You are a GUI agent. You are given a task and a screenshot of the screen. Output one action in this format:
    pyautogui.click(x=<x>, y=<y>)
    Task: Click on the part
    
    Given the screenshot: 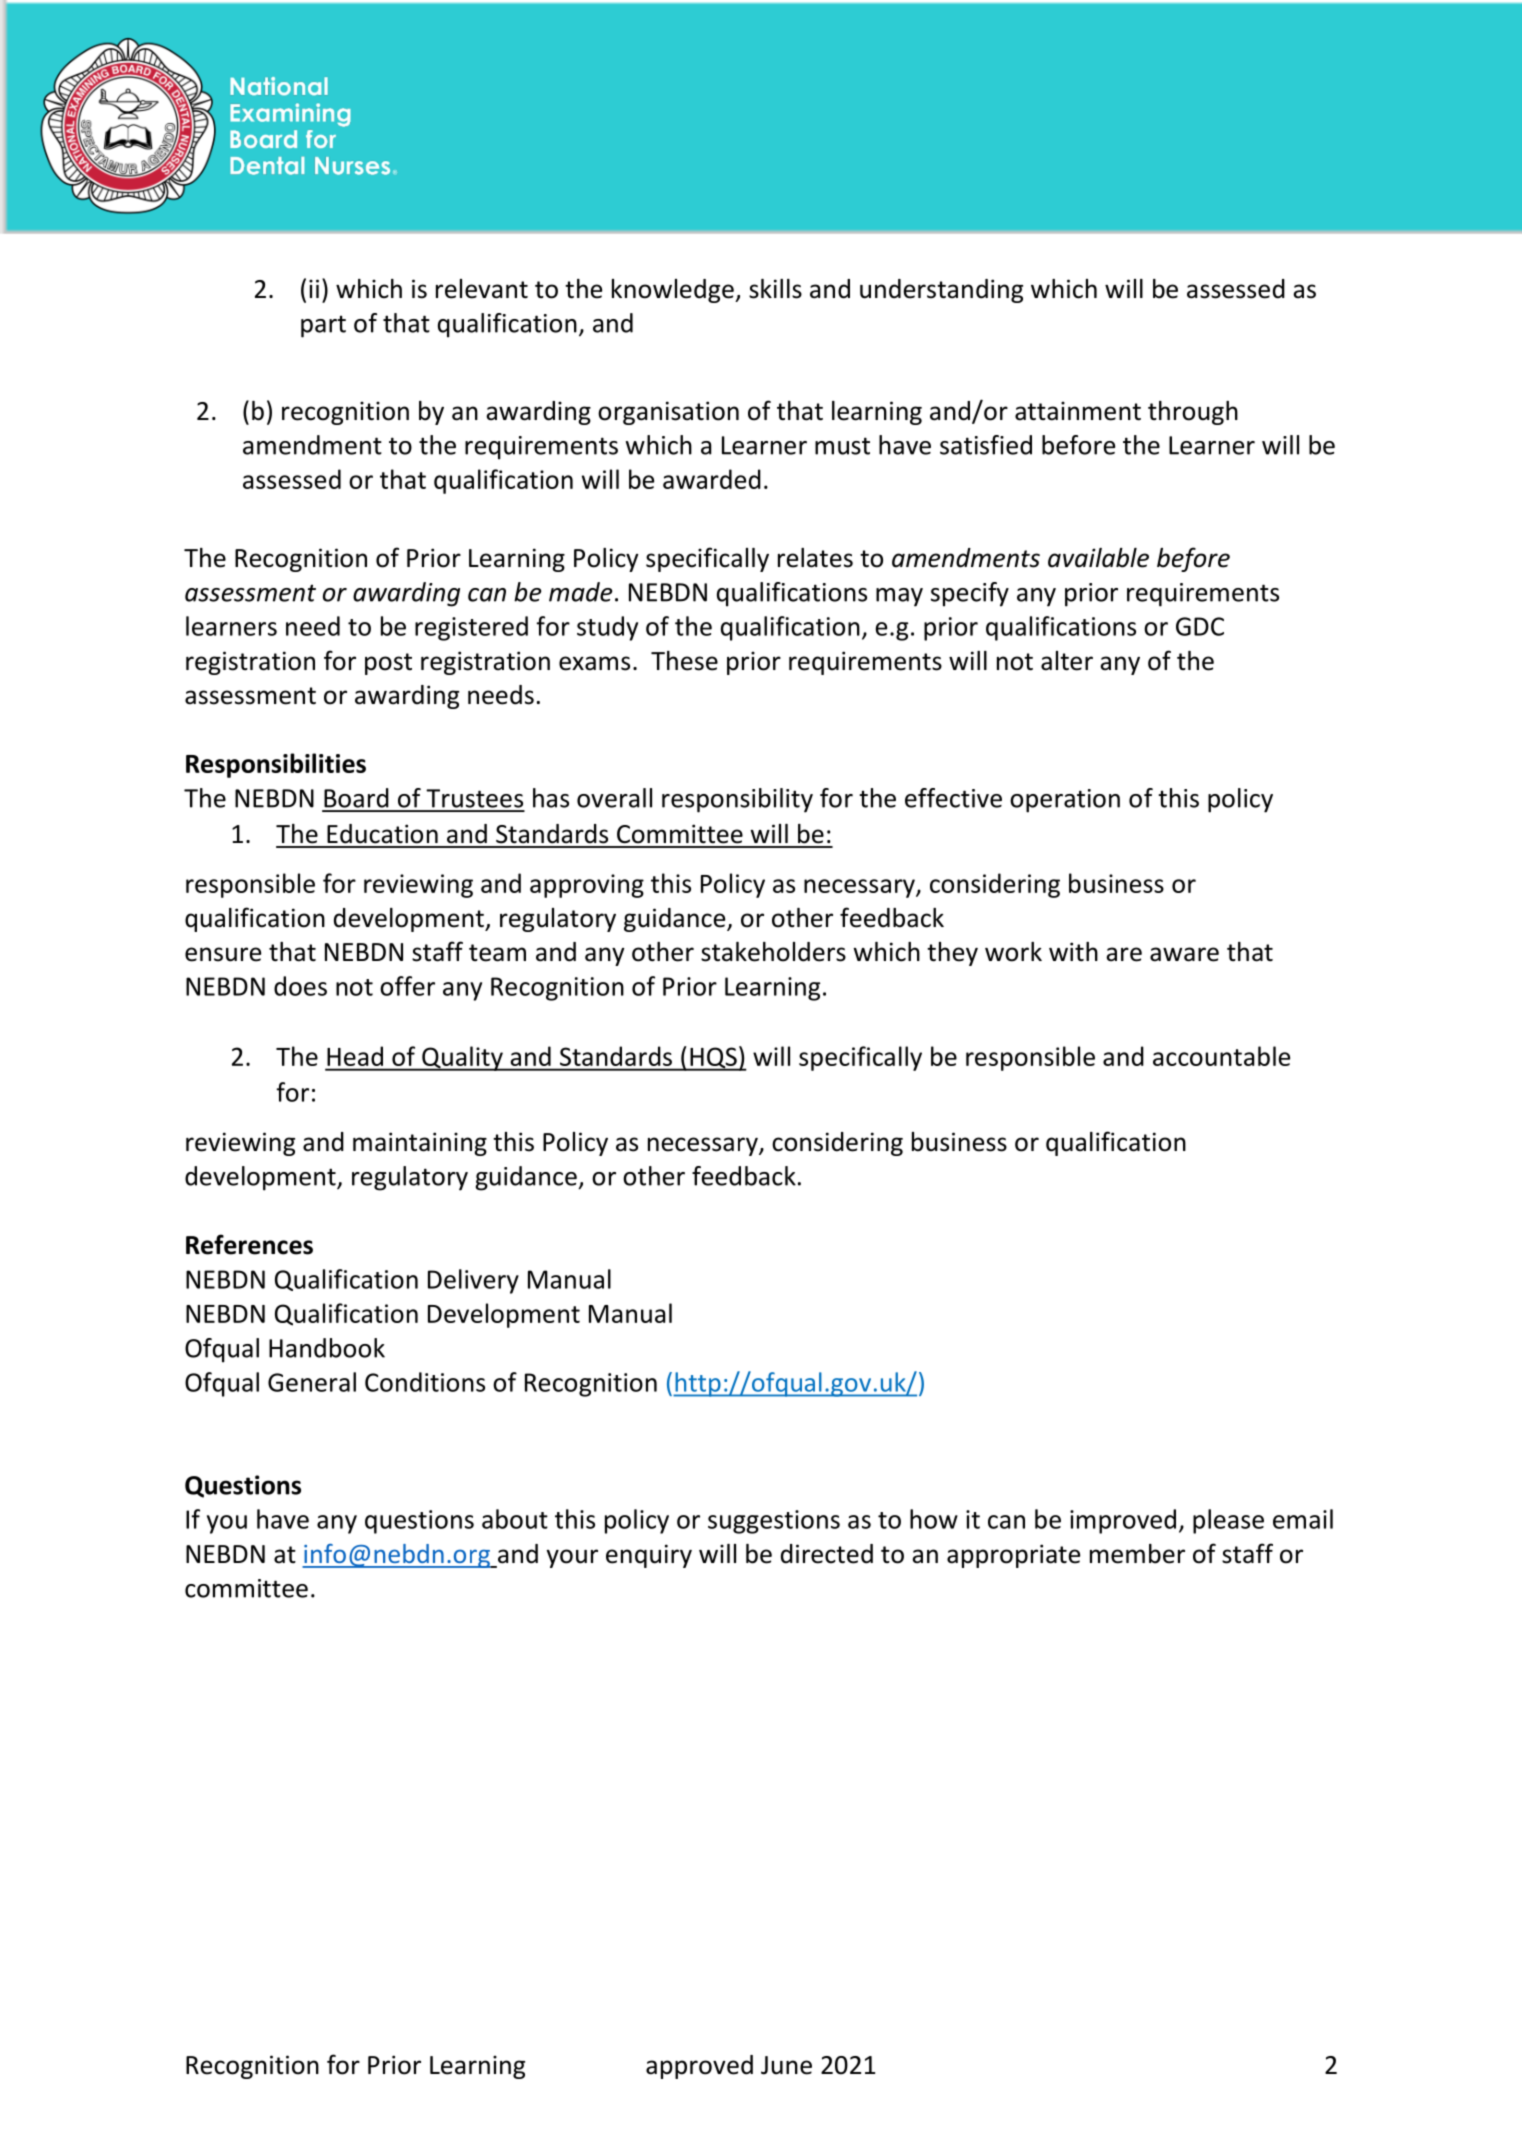 What is the action you would take?
    pyautogui.click(x=323, y=326)
